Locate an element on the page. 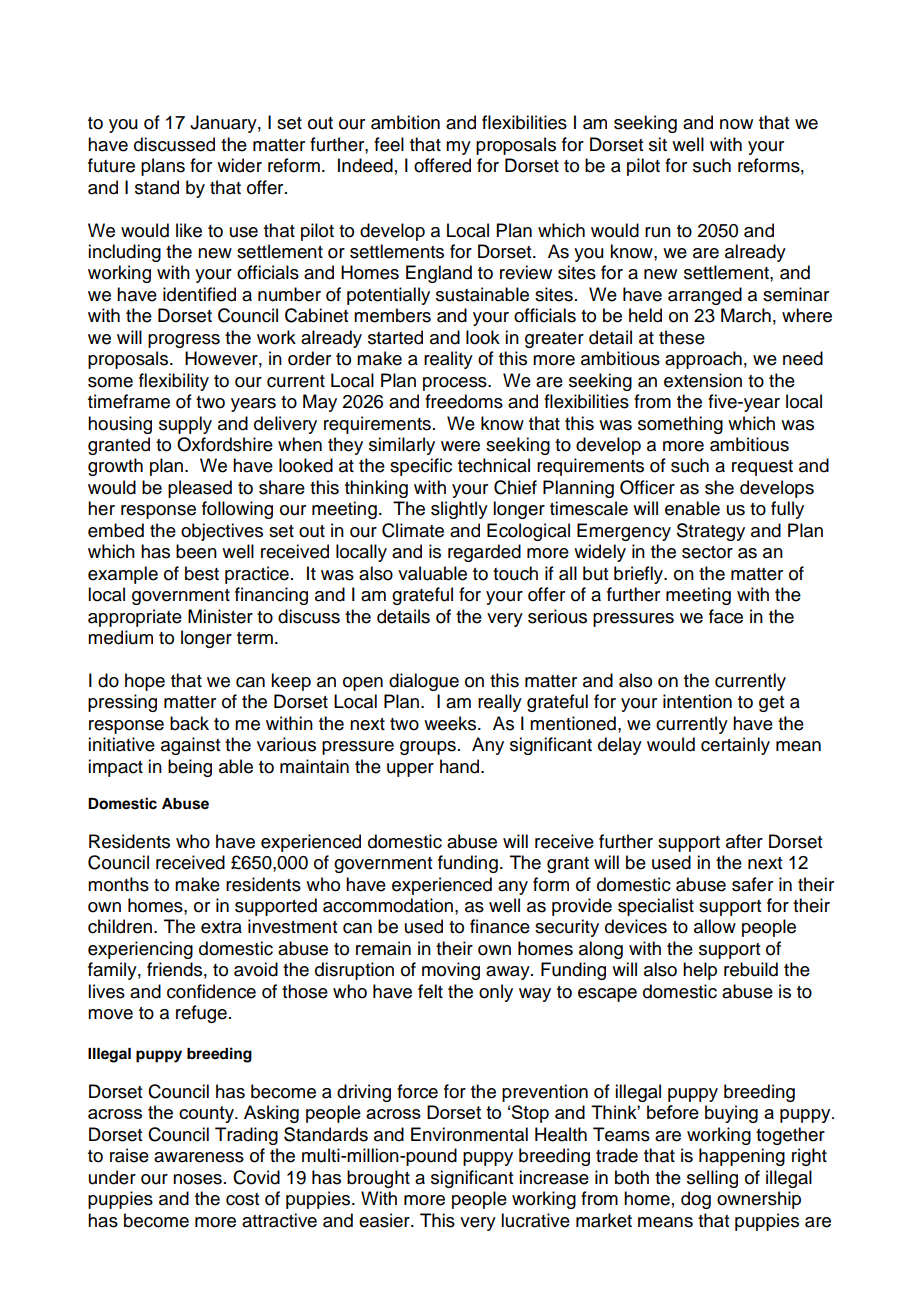 Image resolution: width=924 pixels, height=1308 pixels. best is located at coordinates (202, 573).
